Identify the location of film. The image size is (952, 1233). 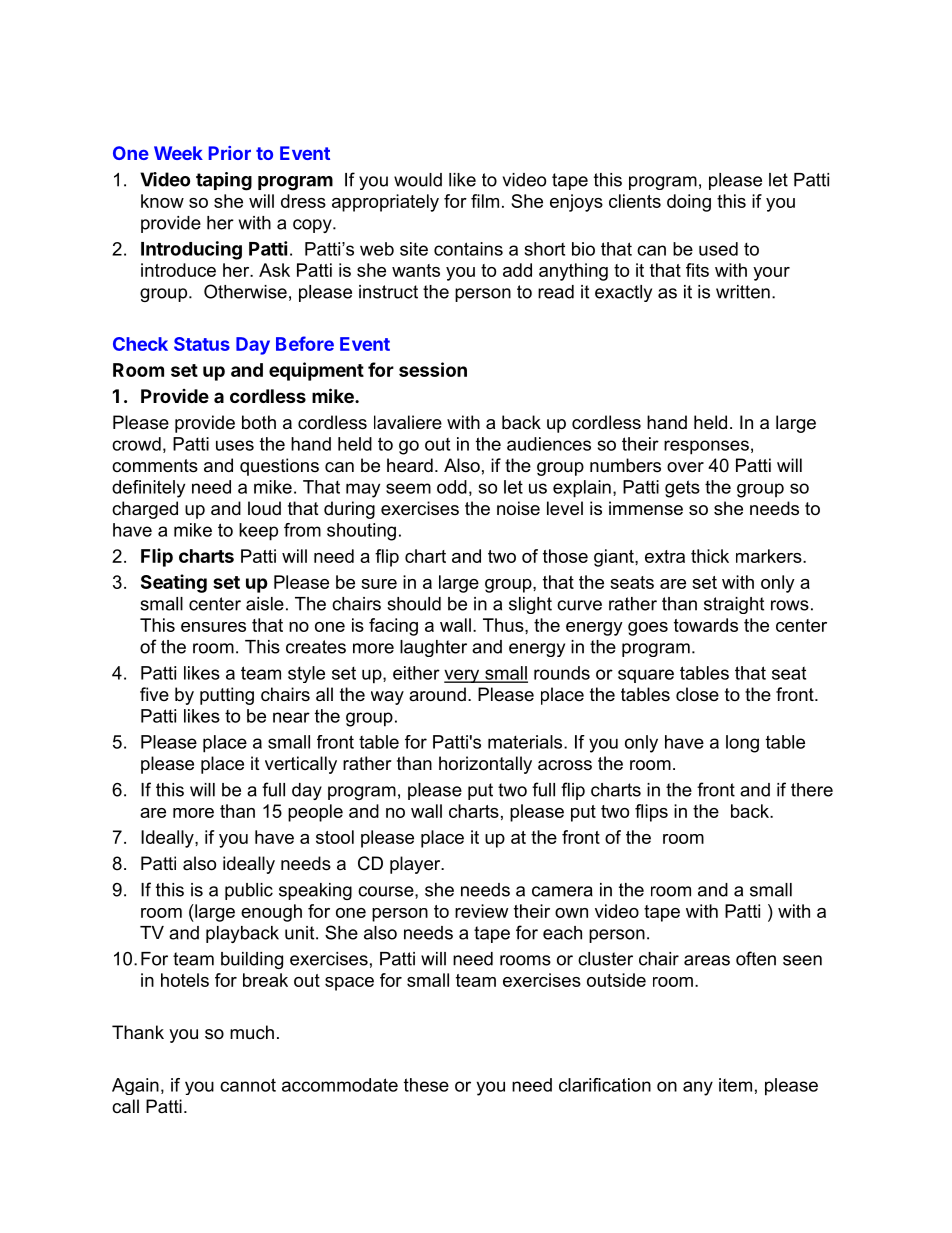
(485, 201).
